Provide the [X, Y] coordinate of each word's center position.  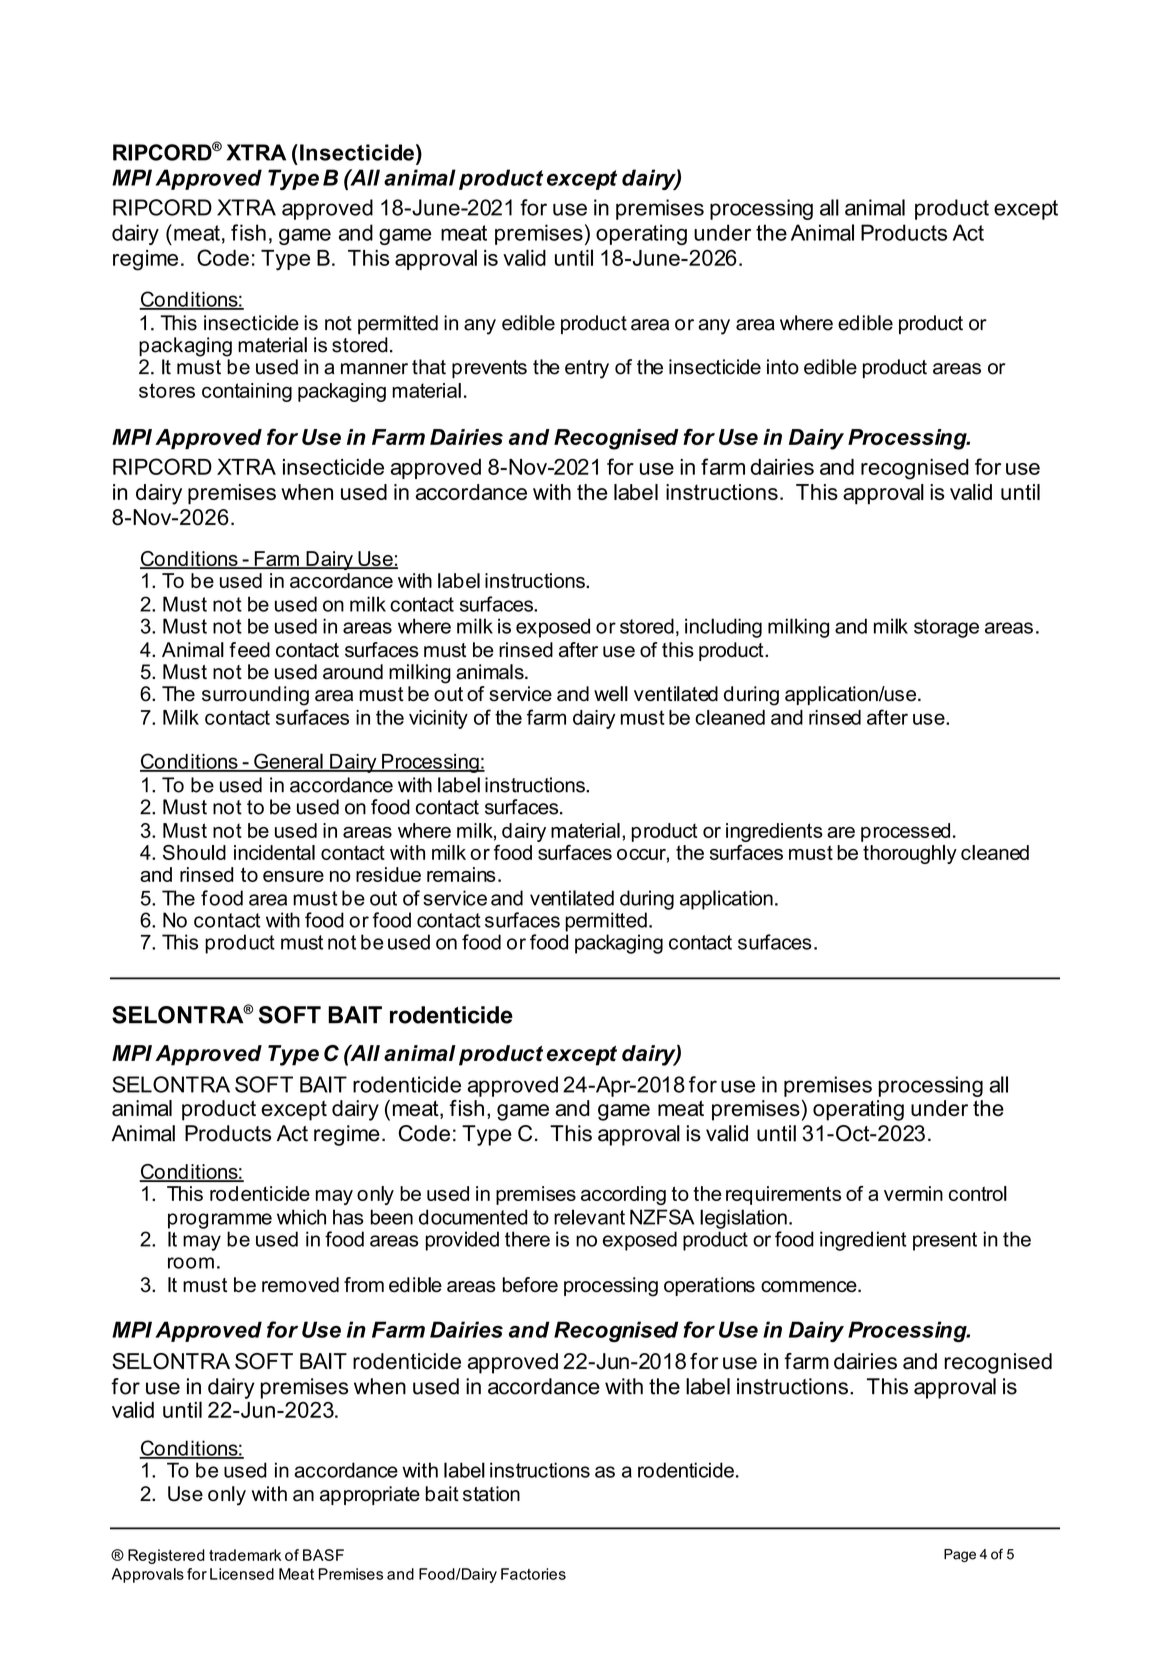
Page [960, 1555]
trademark [245, 1555]
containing [247, 392]
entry [587, 369]
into [783, 367]
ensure [293, 876]
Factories [533, 1574]
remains [461, 874]
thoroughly [910, 854]
